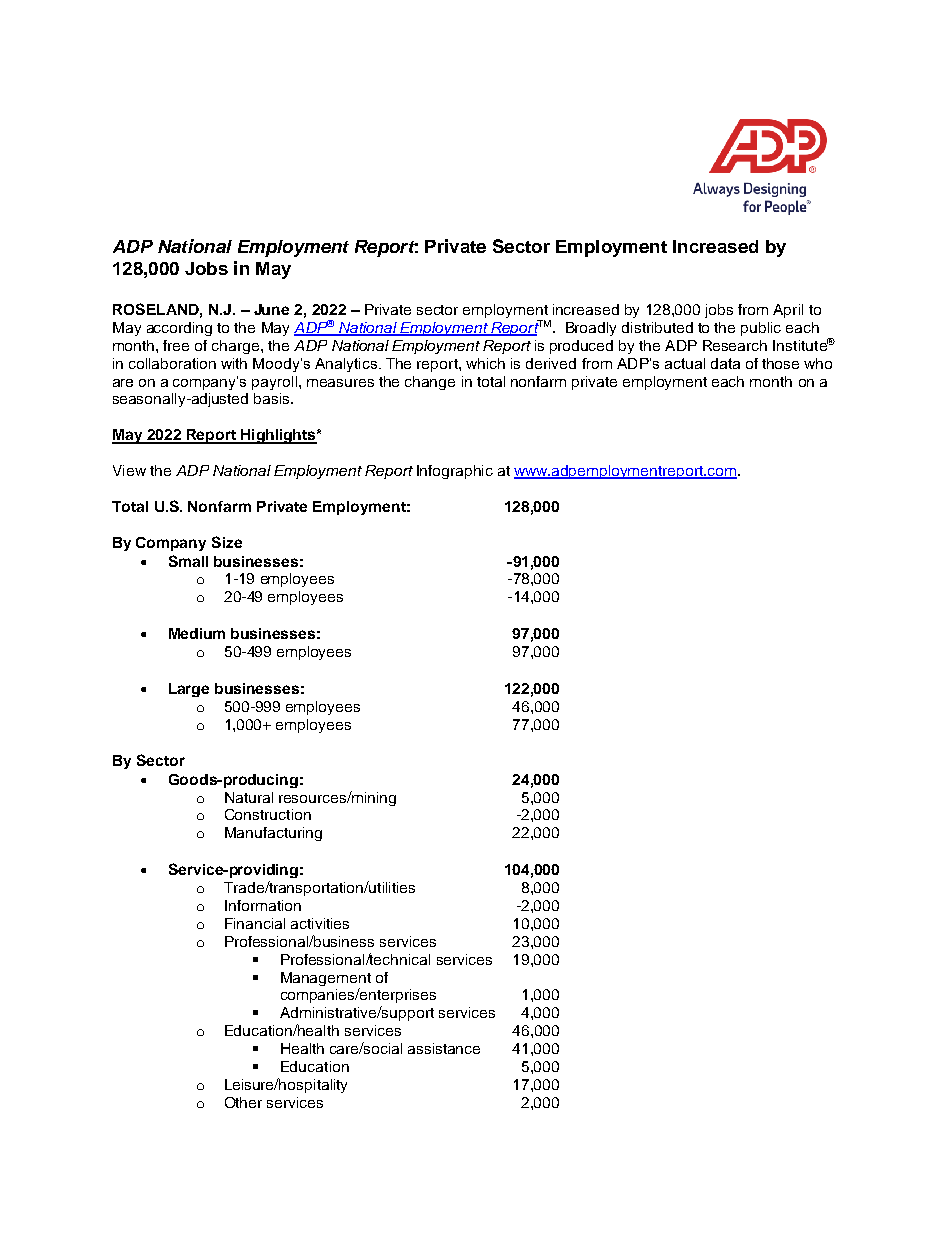 This screenshot has width=952, height=1233. What do you see at coordinates (129, 470) in the screenshot?
I see `View` at bounding box center [129, 470].
